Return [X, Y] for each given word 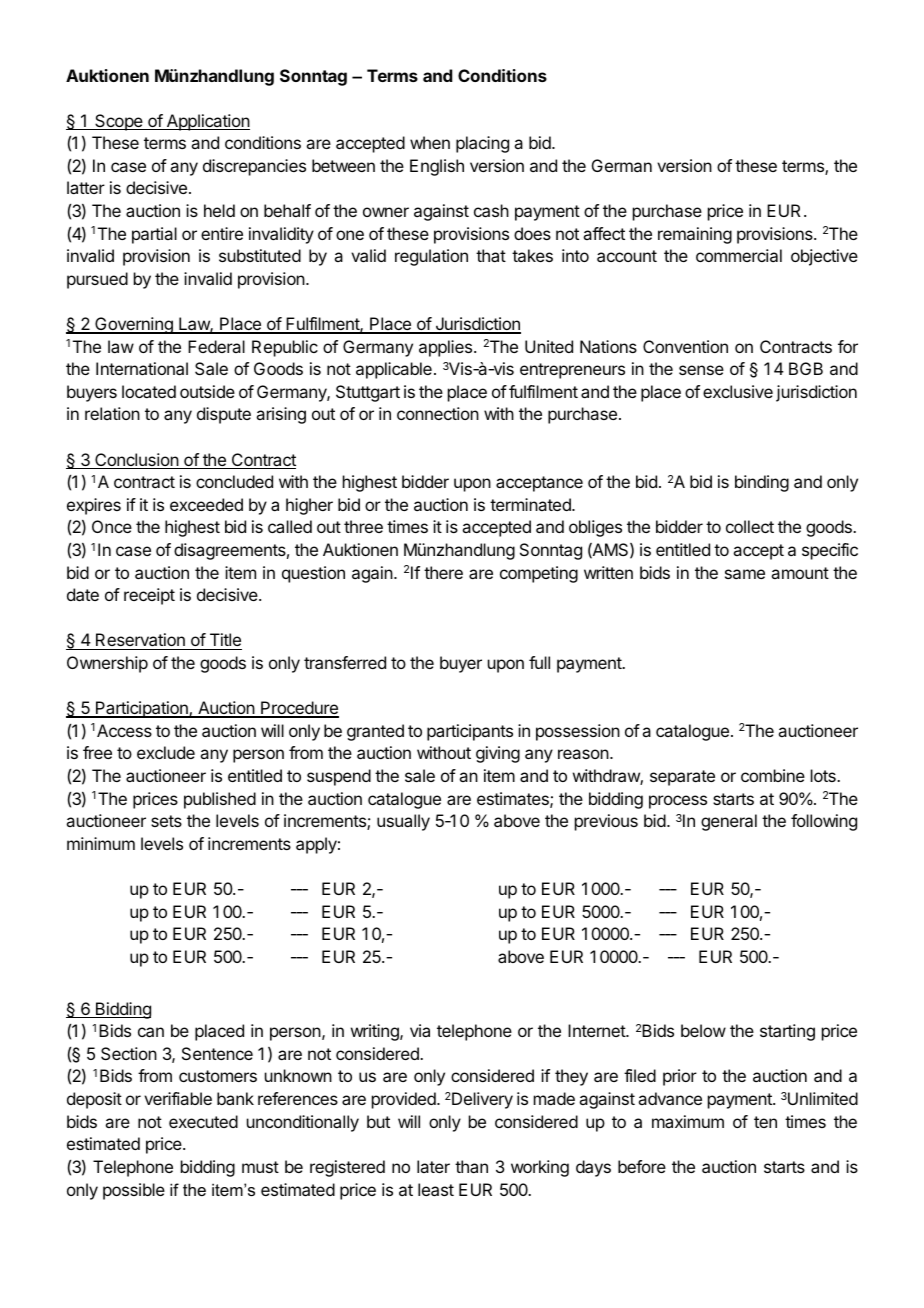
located [149, 391]
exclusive [738, 391]
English [437, 167]
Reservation [140, 641]
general [729, 822]
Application [207, 122]
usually [403, 822]
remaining [695, 235]
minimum [101, 843]
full [539, 662]
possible [134, 1191]
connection [438, 413]
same [745, 574]
